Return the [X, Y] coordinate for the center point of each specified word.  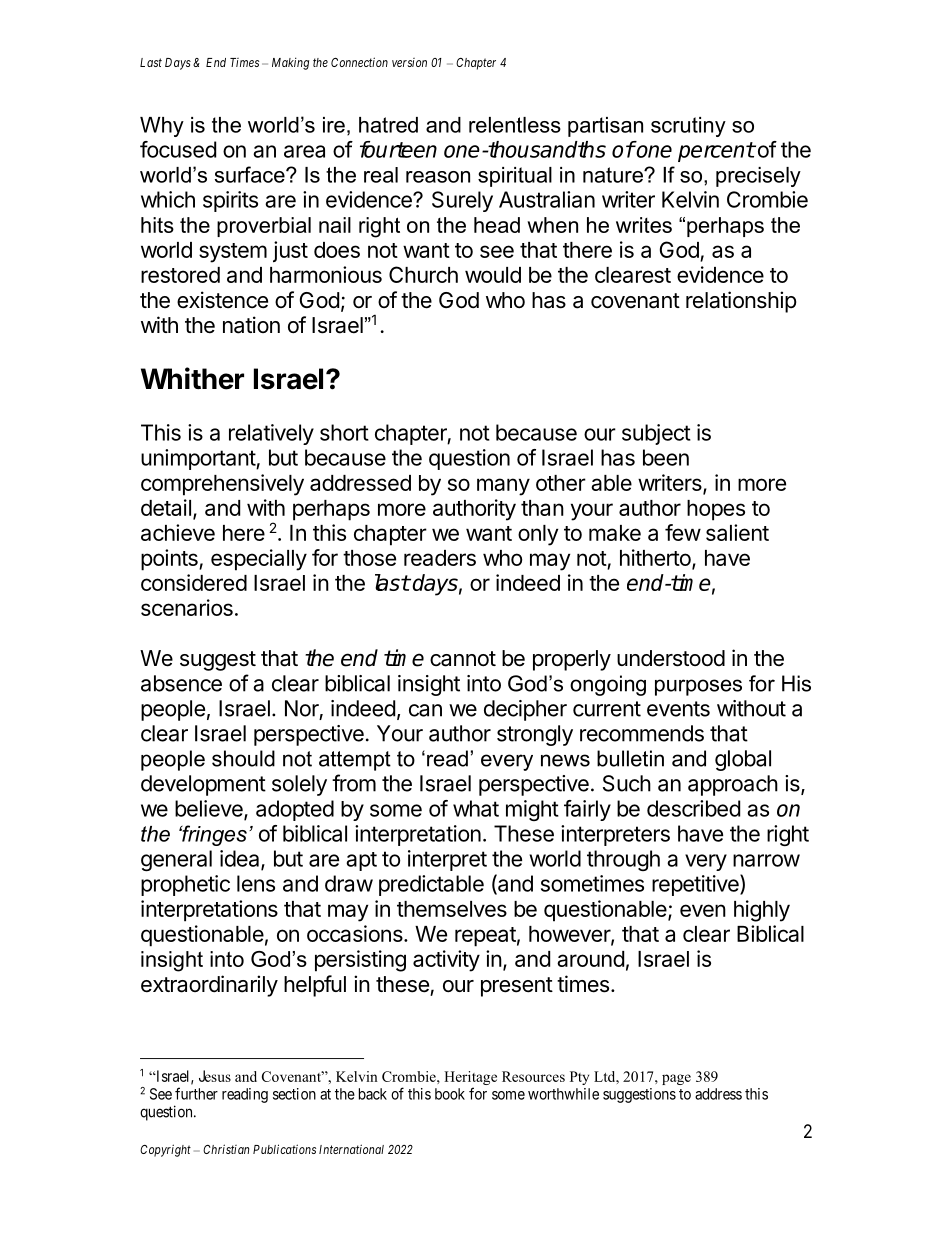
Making [290, 63]
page [676, 1079]
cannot [463, 659]
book [450, 1094]
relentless [515, 125]
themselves [452, 909]
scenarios [187, 607]
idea [241, 859]
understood [671, 658]
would [493, 275]
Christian [226, 1149]
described [693, 808]
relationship [741, 302]
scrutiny [688, 127]
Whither [192, 378]
